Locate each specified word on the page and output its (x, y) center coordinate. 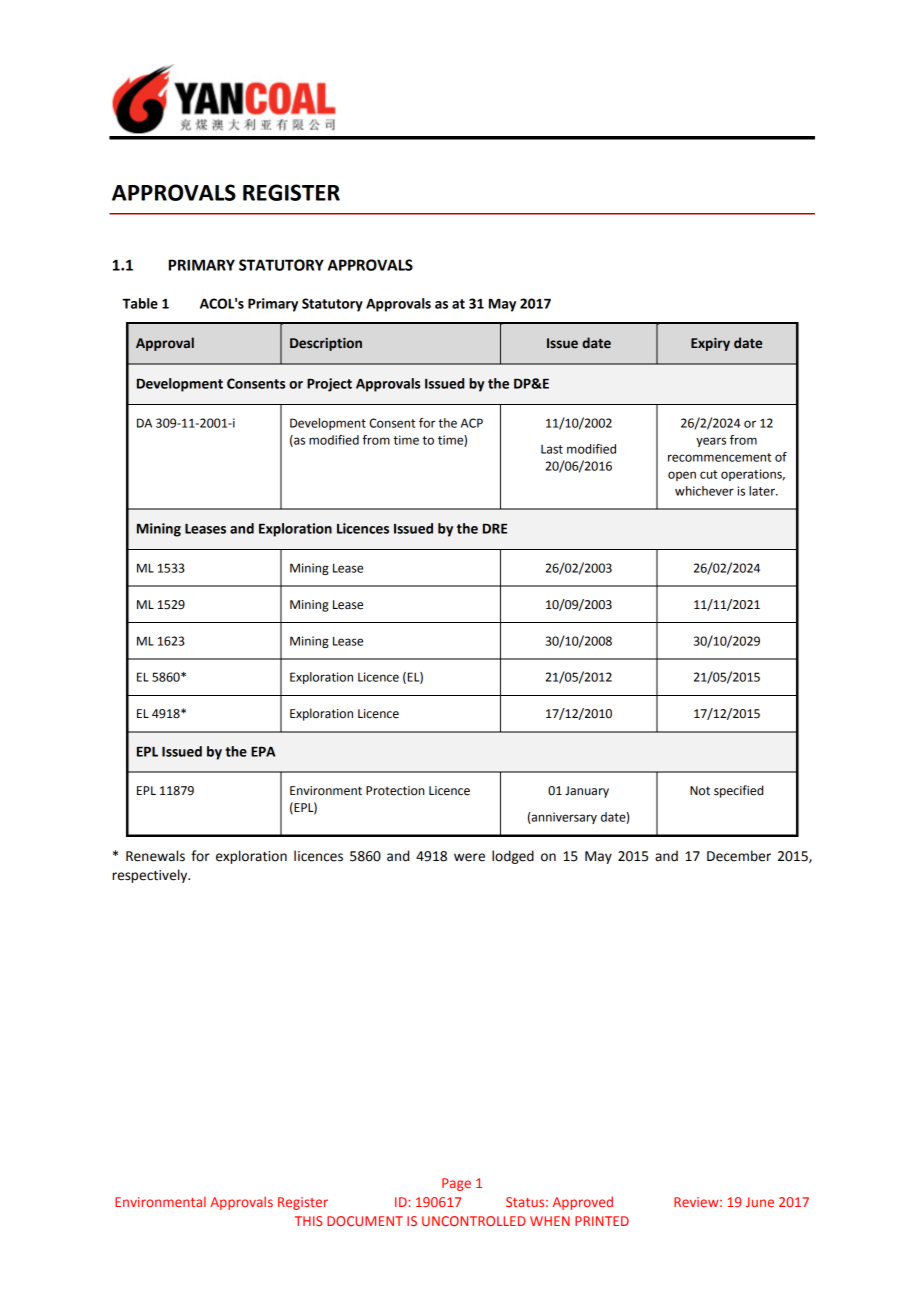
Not (700, 791)
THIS (309, 1221)
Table (140, 303)
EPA (263, 752)
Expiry (710, 344)
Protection (395, 791)
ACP (472, 423)
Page (456, 1184)
